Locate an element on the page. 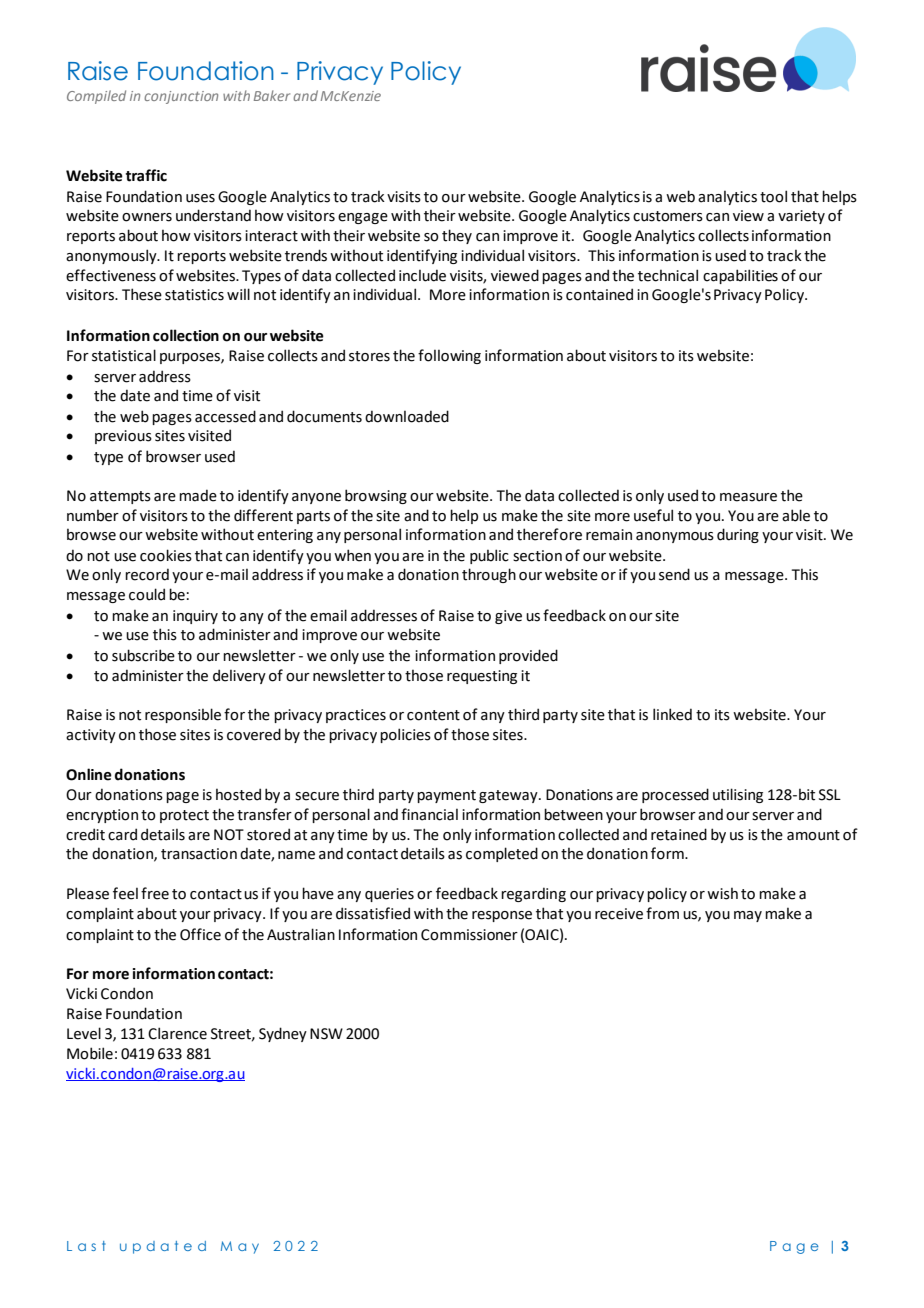  engage is located at coordinates (363, 218).
